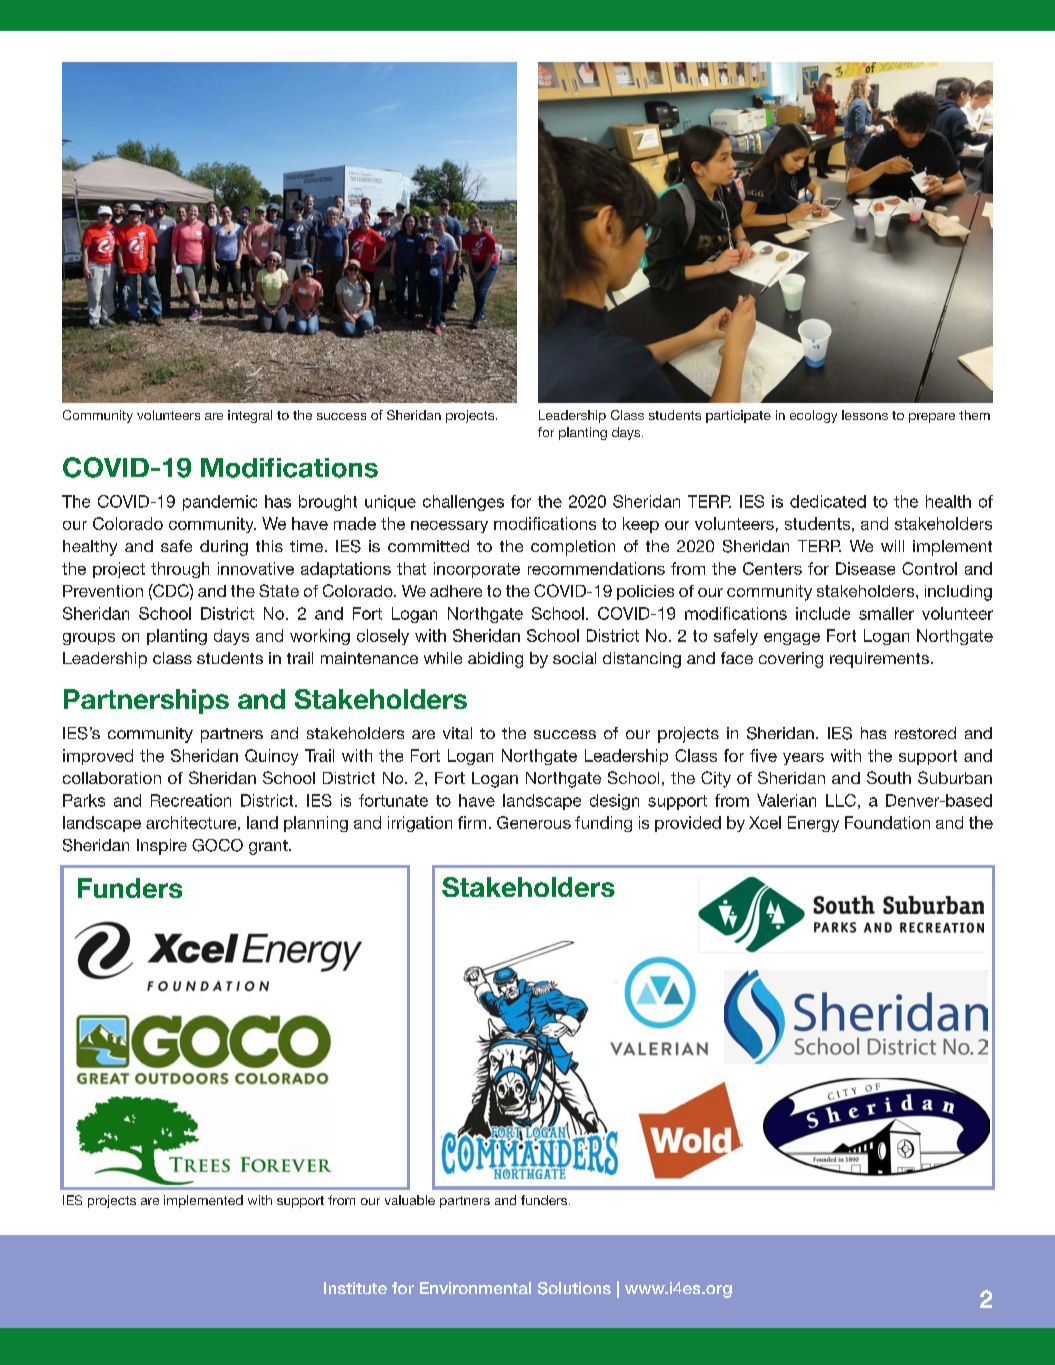 The height and width of the screenshot is (1365, 1055). What do you see at coordinates (887, 822) in the screenshot?
I see `Foundation` at bounding box center [887, 822].
